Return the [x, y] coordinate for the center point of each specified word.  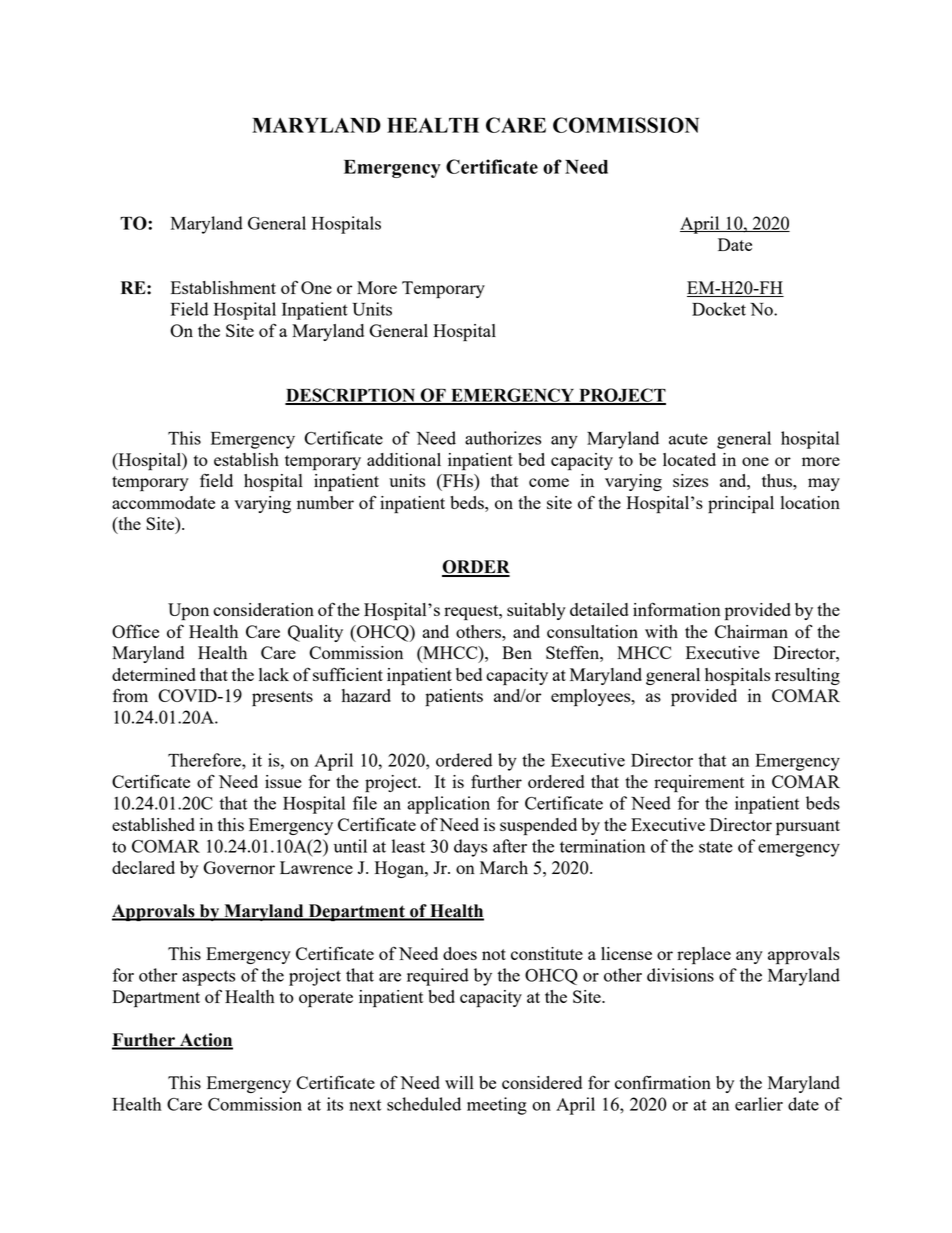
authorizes [503, 438]
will [459, 1082]
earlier [759, 1104]
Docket [719, 309]
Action [205, 1041]
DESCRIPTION [351, 396]
